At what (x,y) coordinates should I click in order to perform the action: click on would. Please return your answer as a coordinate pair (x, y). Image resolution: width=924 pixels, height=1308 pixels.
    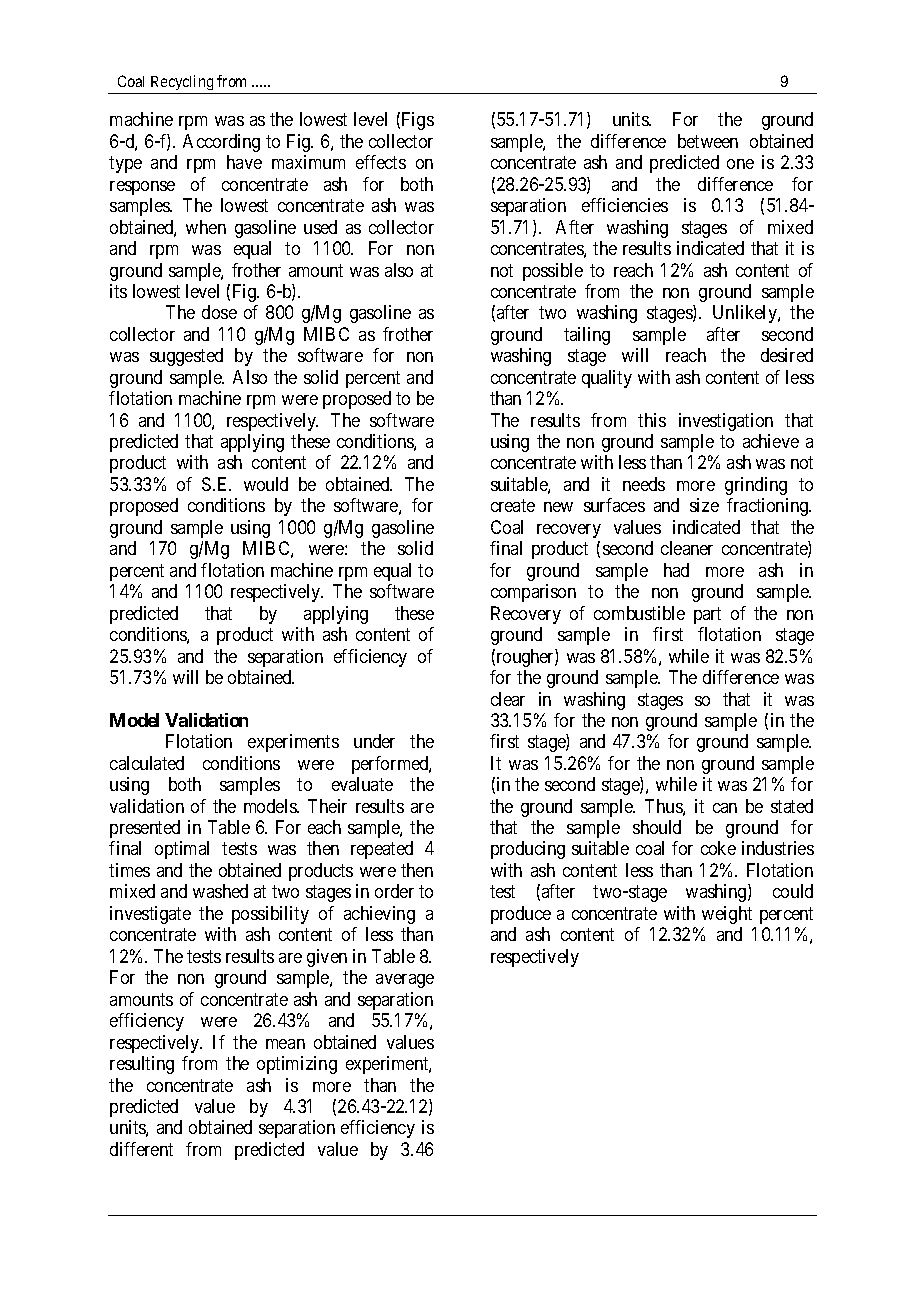
    Looking at the image, I should click on (266, 484).
